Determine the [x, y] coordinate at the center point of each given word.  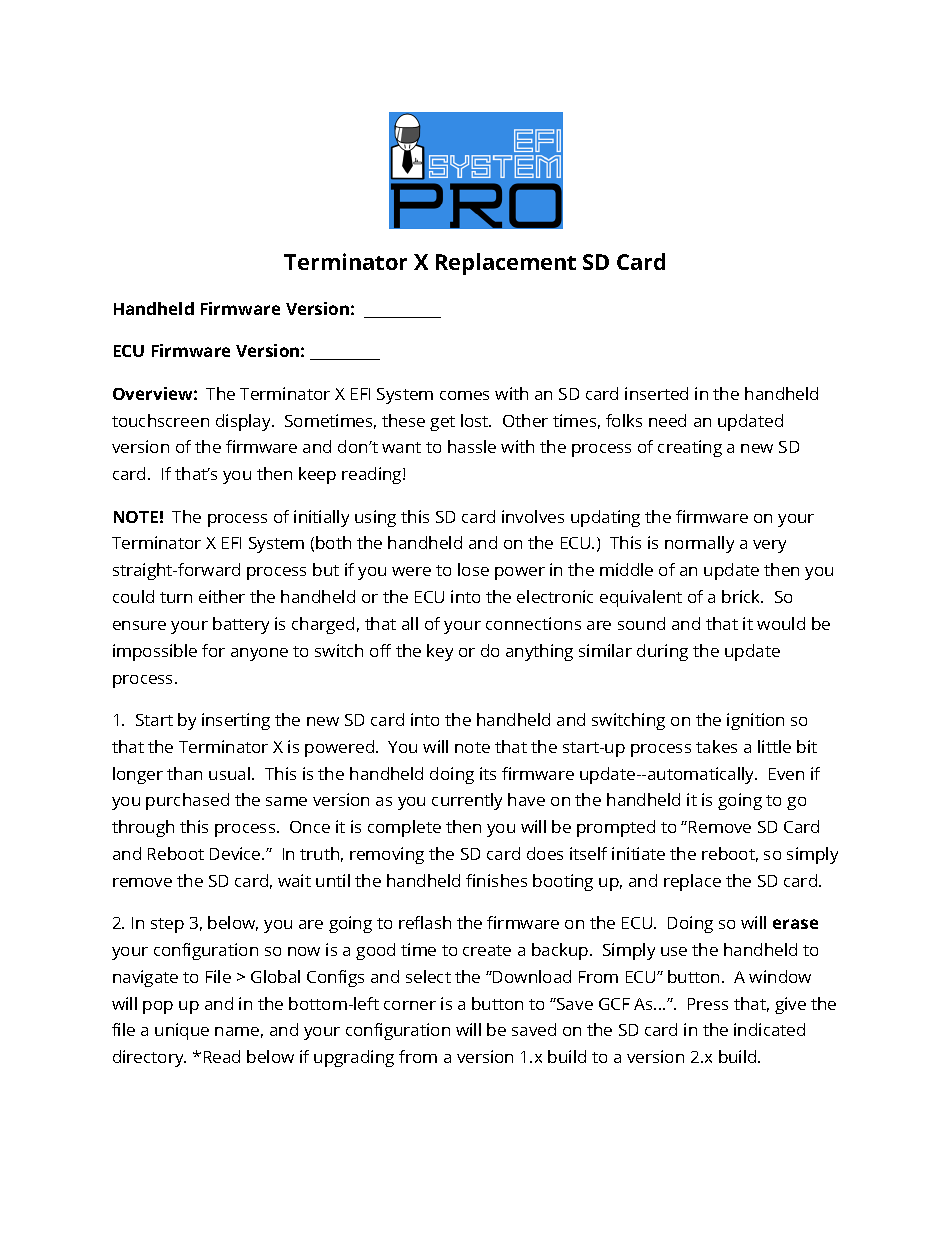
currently [467, 801]
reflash [425, 922]
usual [231, 773]
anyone [259, 654]
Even [786, 774]
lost [476, 420]
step [167, 925]
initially [321, 518]
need [667, 420]
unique [182, 1031]
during [662, 652]
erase [795, 924]
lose [473, 569]
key [440, 652]
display [245, 422]
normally [699, 544]
